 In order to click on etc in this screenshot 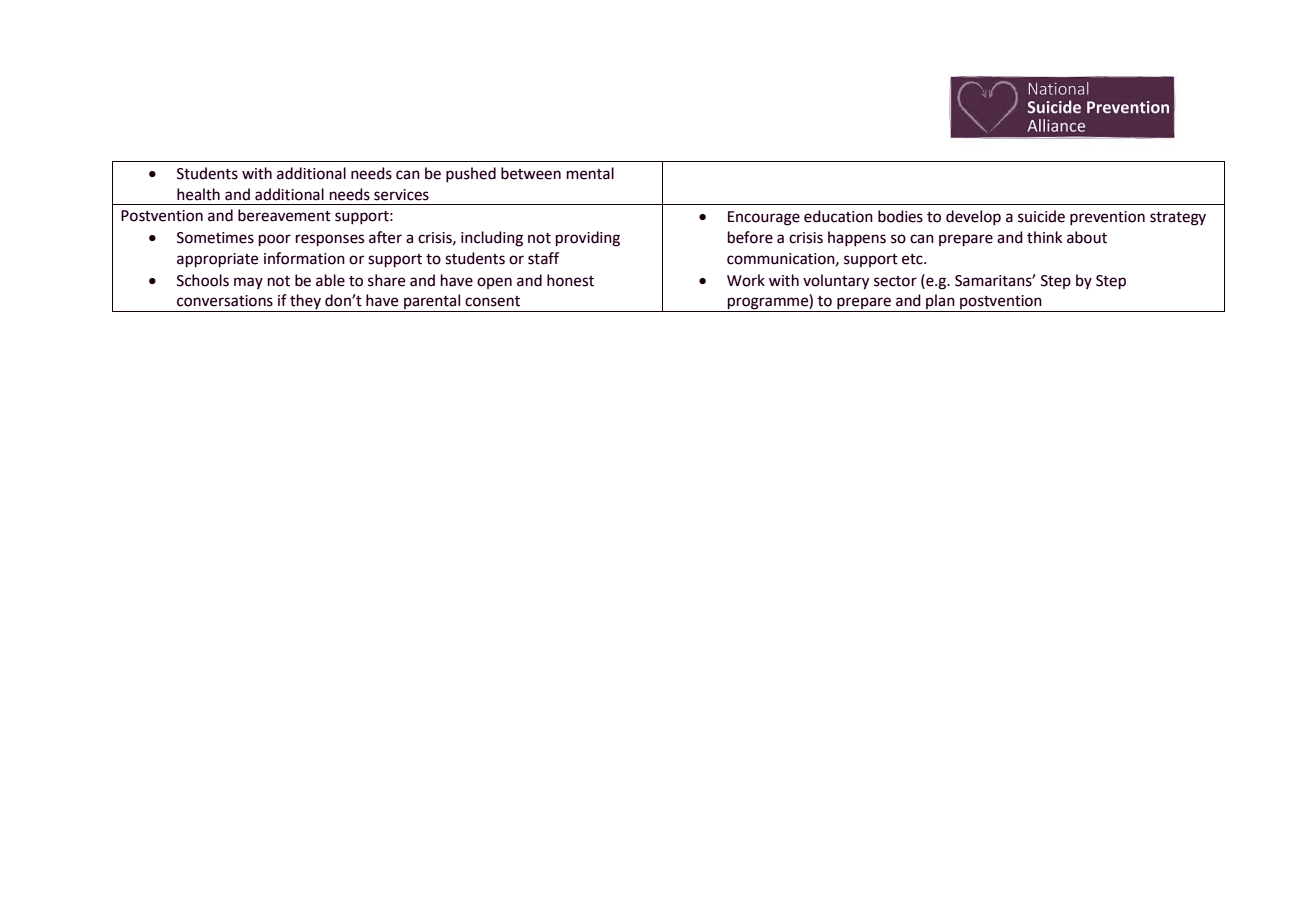, I will do `click(913, 259)`.
